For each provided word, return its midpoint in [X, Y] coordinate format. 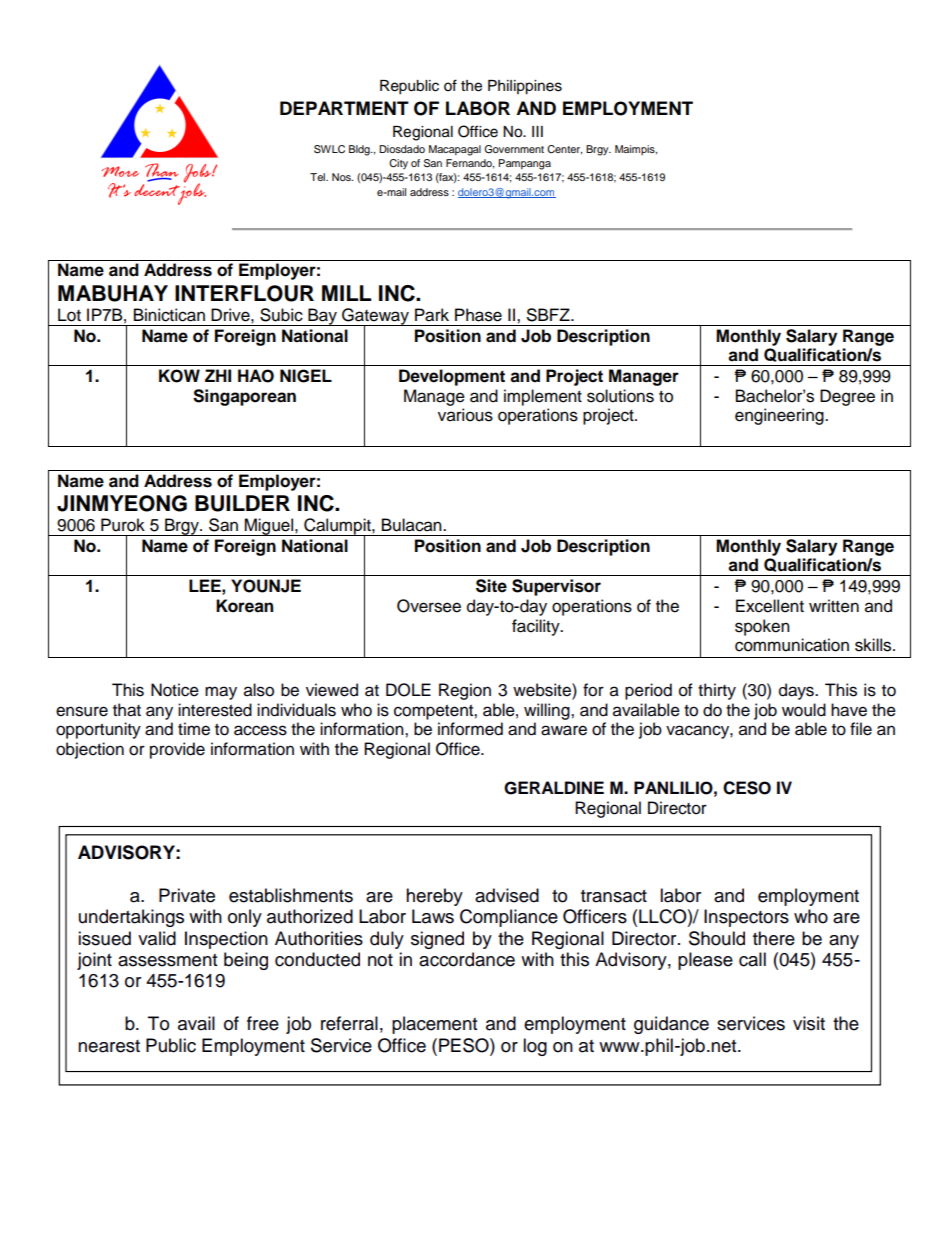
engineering [780, 416]
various [465, 415]
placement [434, 1025]
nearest [109, 1046]
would [804, 710]
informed [470, 729]
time [194, 729]
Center [564, 150]
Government [514, 149]
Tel [318, 177]
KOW [179, 376]
